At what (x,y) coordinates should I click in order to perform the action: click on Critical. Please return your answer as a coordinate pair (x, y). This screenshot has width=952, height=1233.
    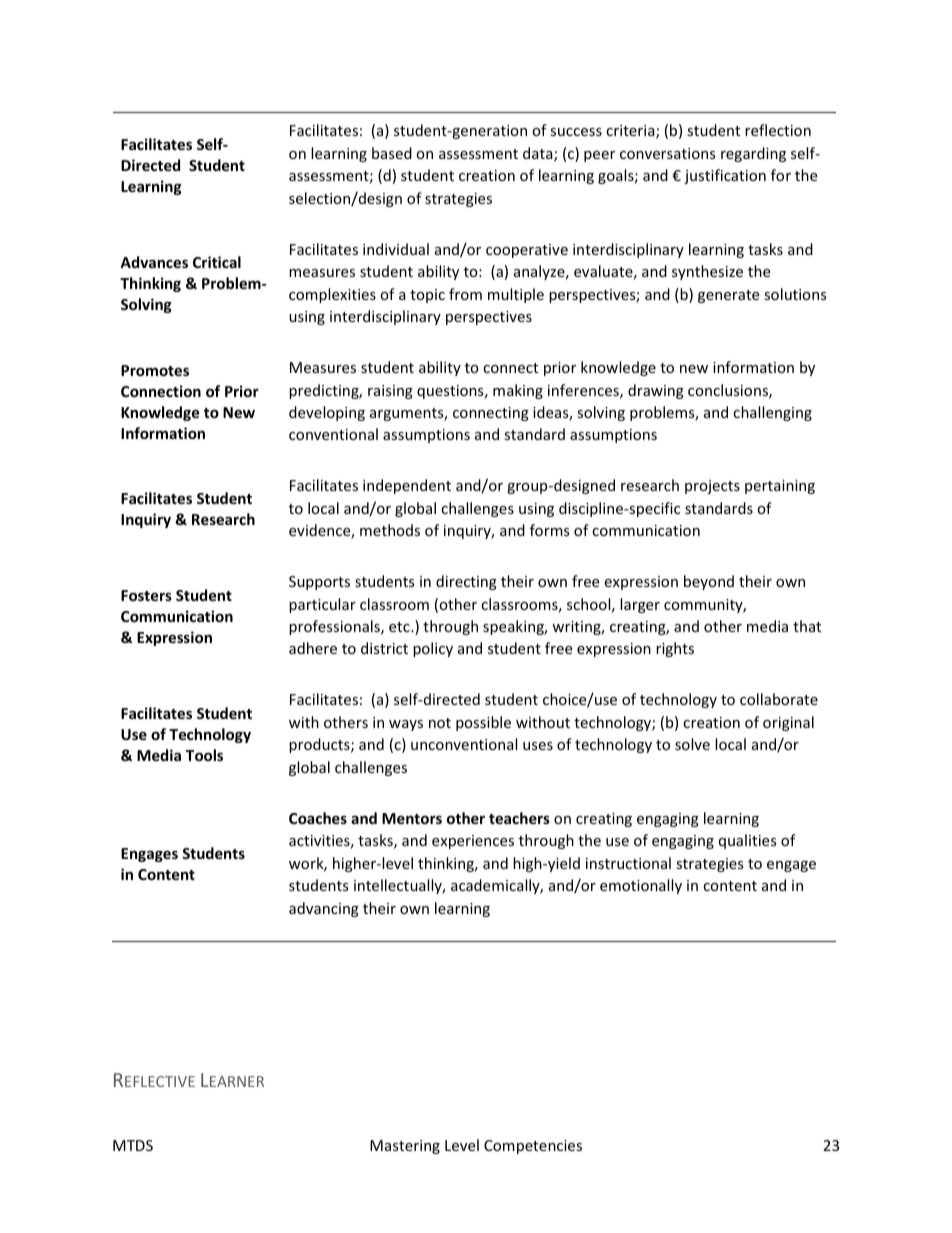
    Looking at the image, I should click on (217, 262).
